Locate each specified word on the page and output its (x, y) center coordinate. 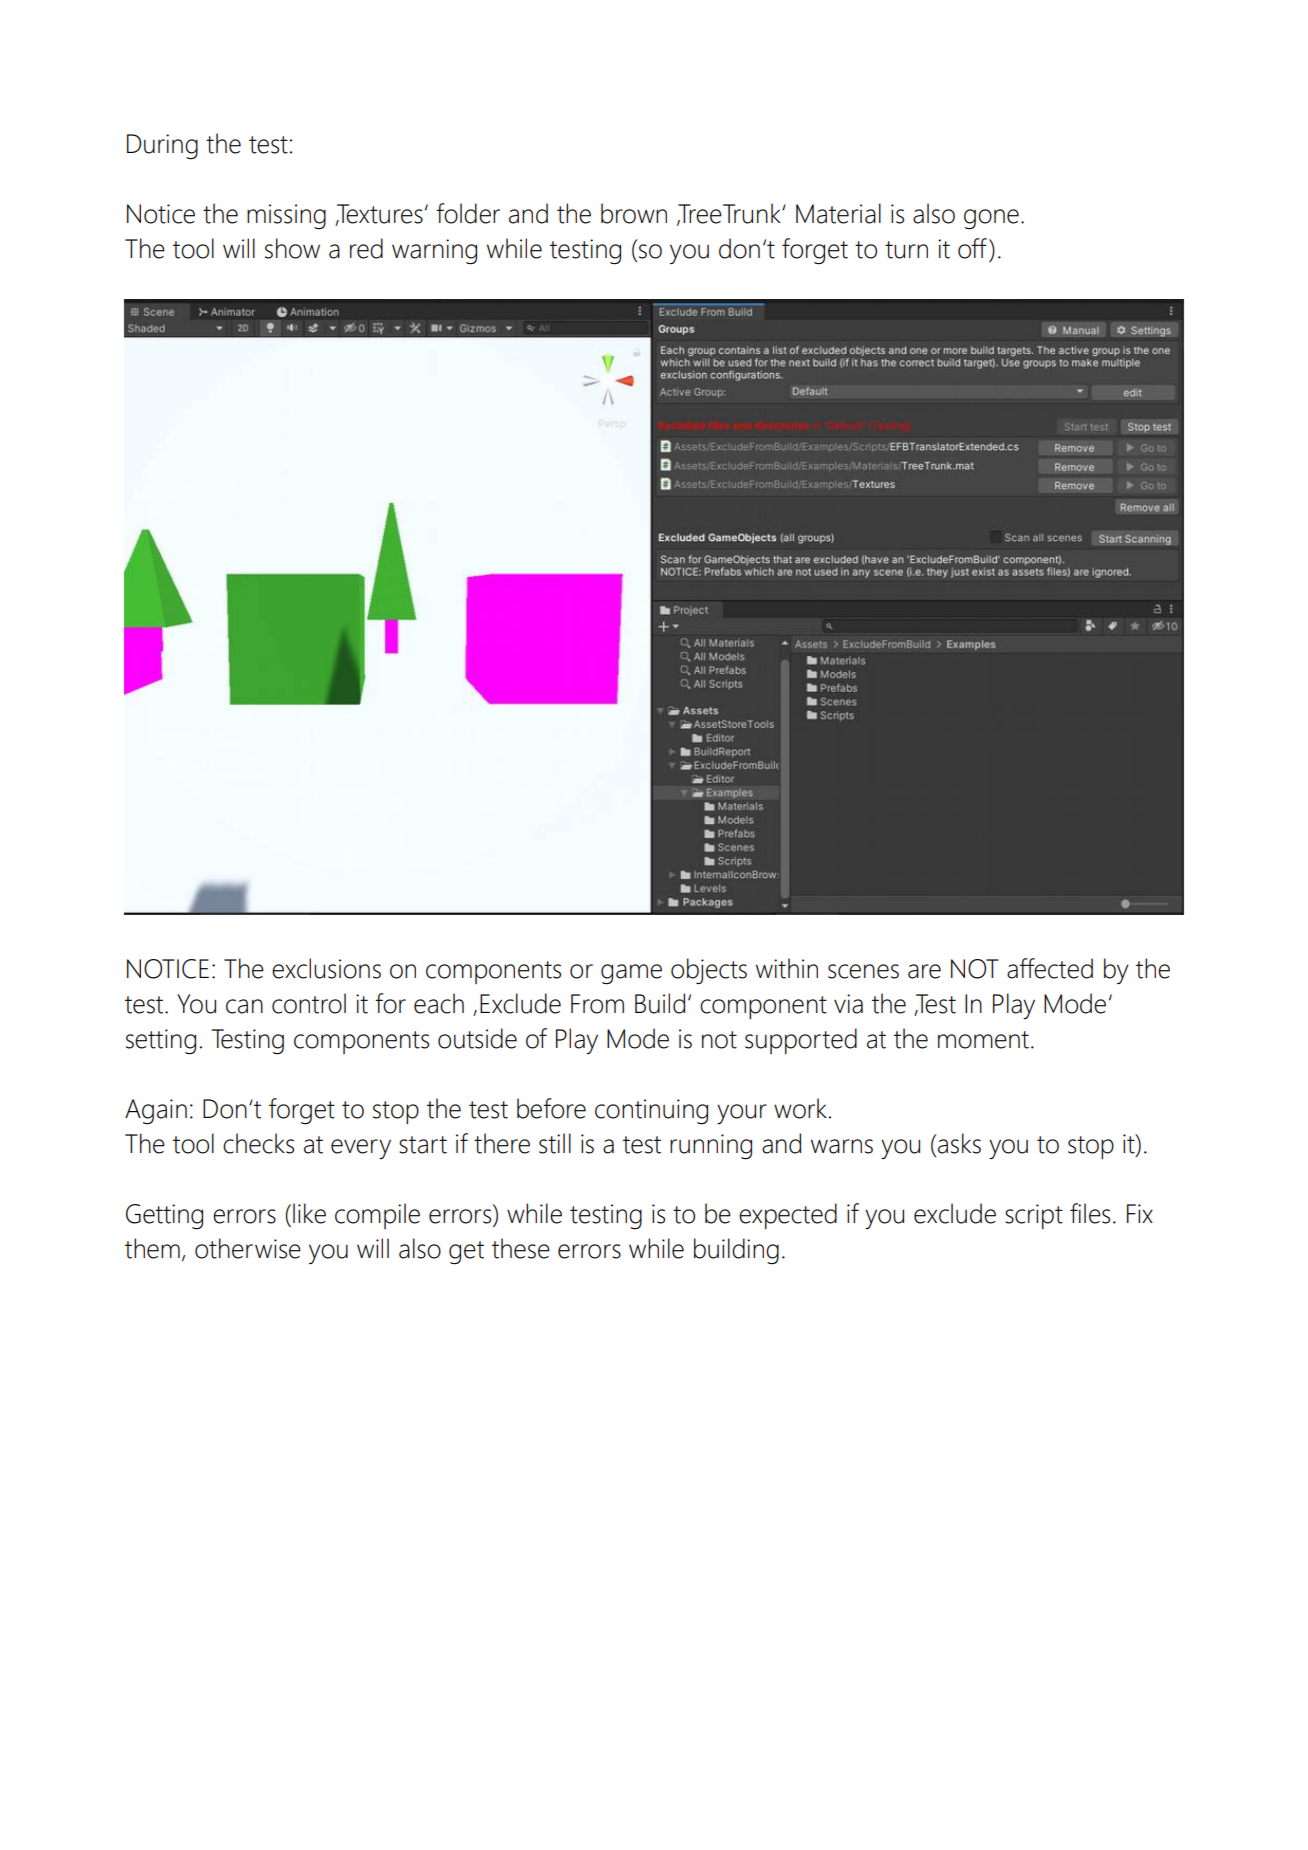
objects (709, 971)
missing (286, 217)
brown (634, 213)
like (309, 1213)
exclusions (326, 968)
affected (1050, 968)
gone (991, 219)
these (521, 1248)
